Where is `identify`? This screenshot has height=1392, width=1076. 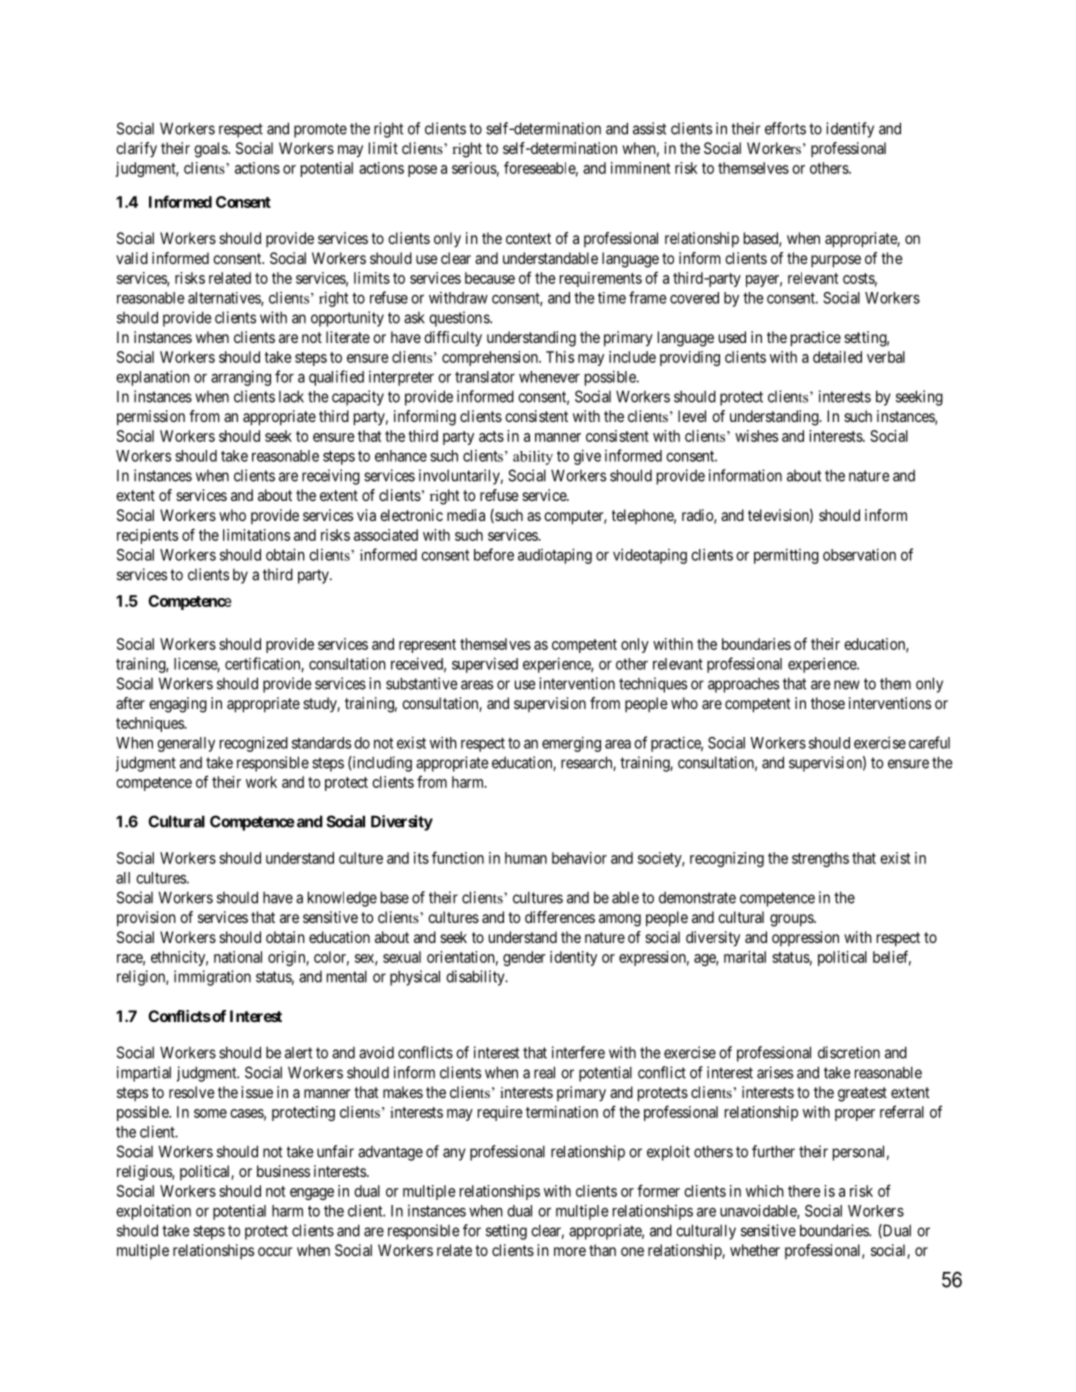
identify is located at coordinates (850, 130).
